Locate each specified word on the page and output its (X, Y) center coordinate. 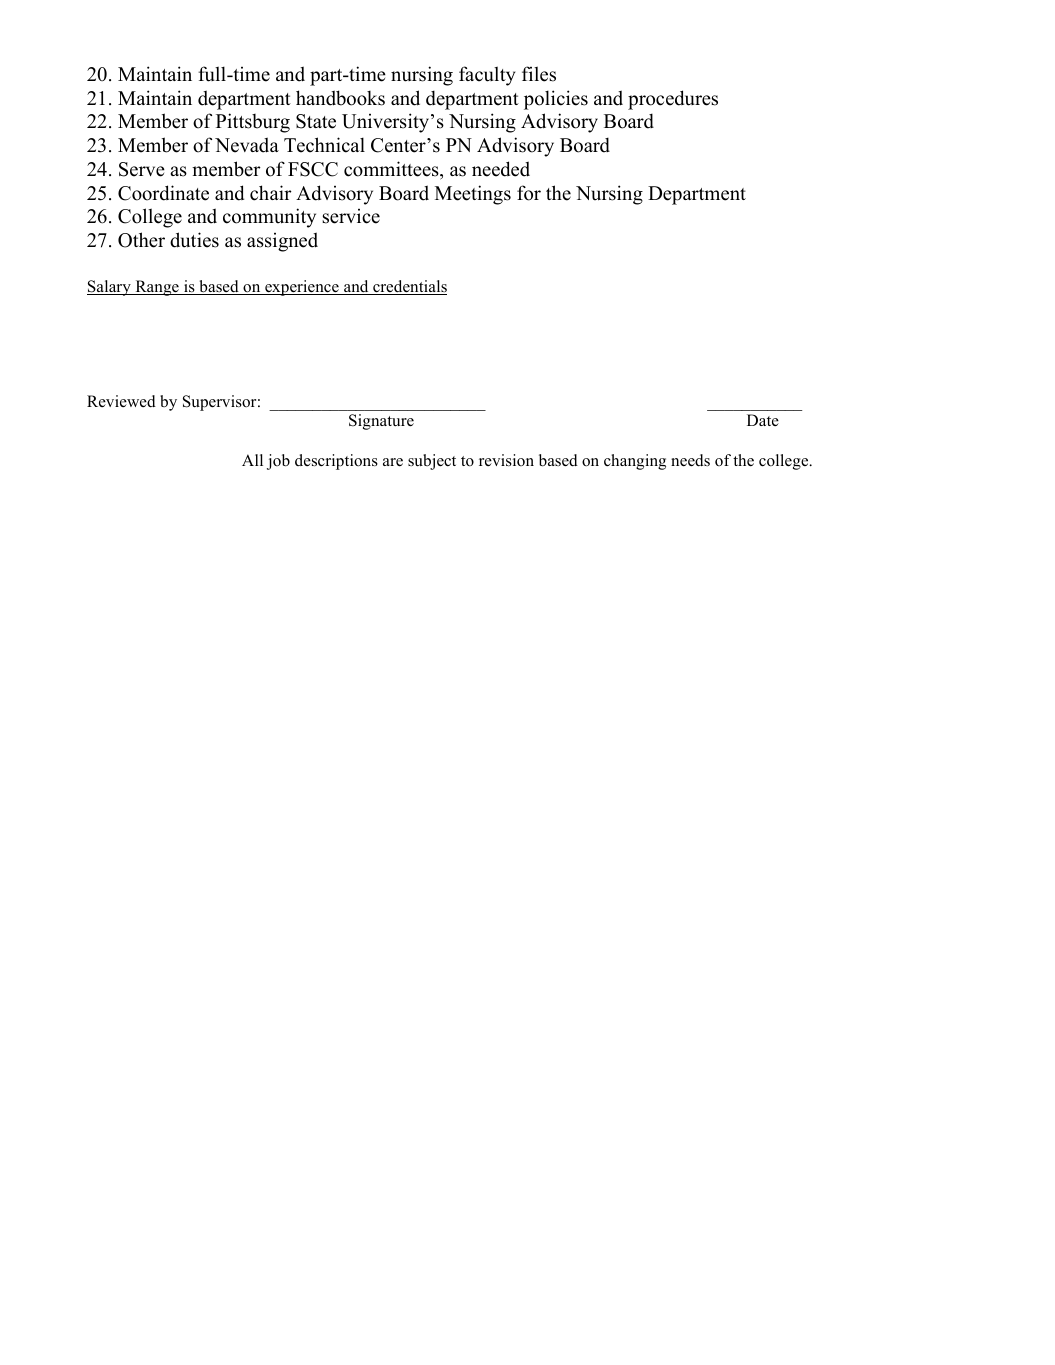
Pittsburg (253, 123)
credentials (409, 287)
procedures (673, 100)
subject (432, 462)
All (252, 460)
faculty (487, 76)
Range (157, 288)
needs (690, 460)
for (529, 193)
